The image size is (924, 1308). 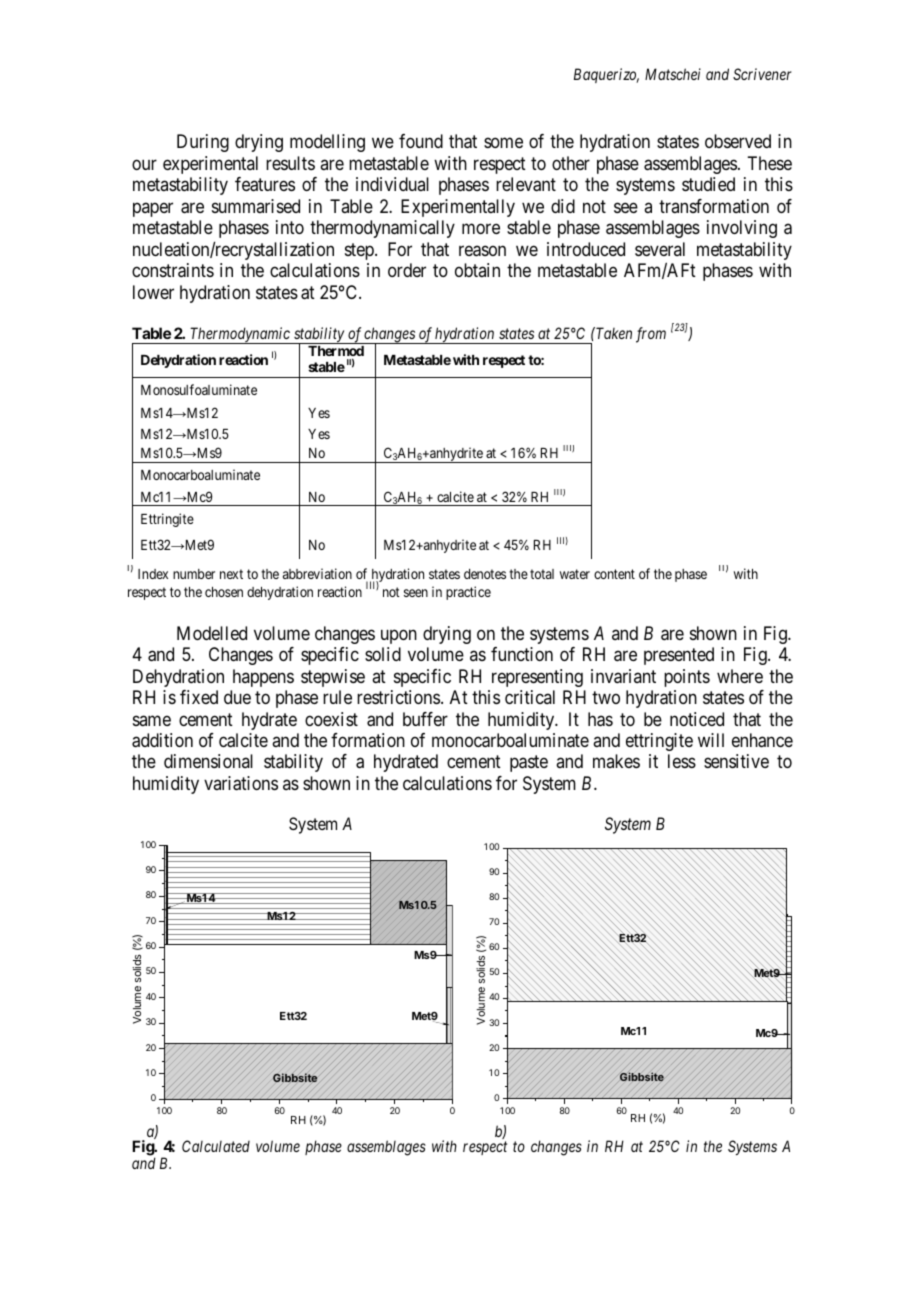 I want to click on Calculated, so click(x=216, y=1146).
